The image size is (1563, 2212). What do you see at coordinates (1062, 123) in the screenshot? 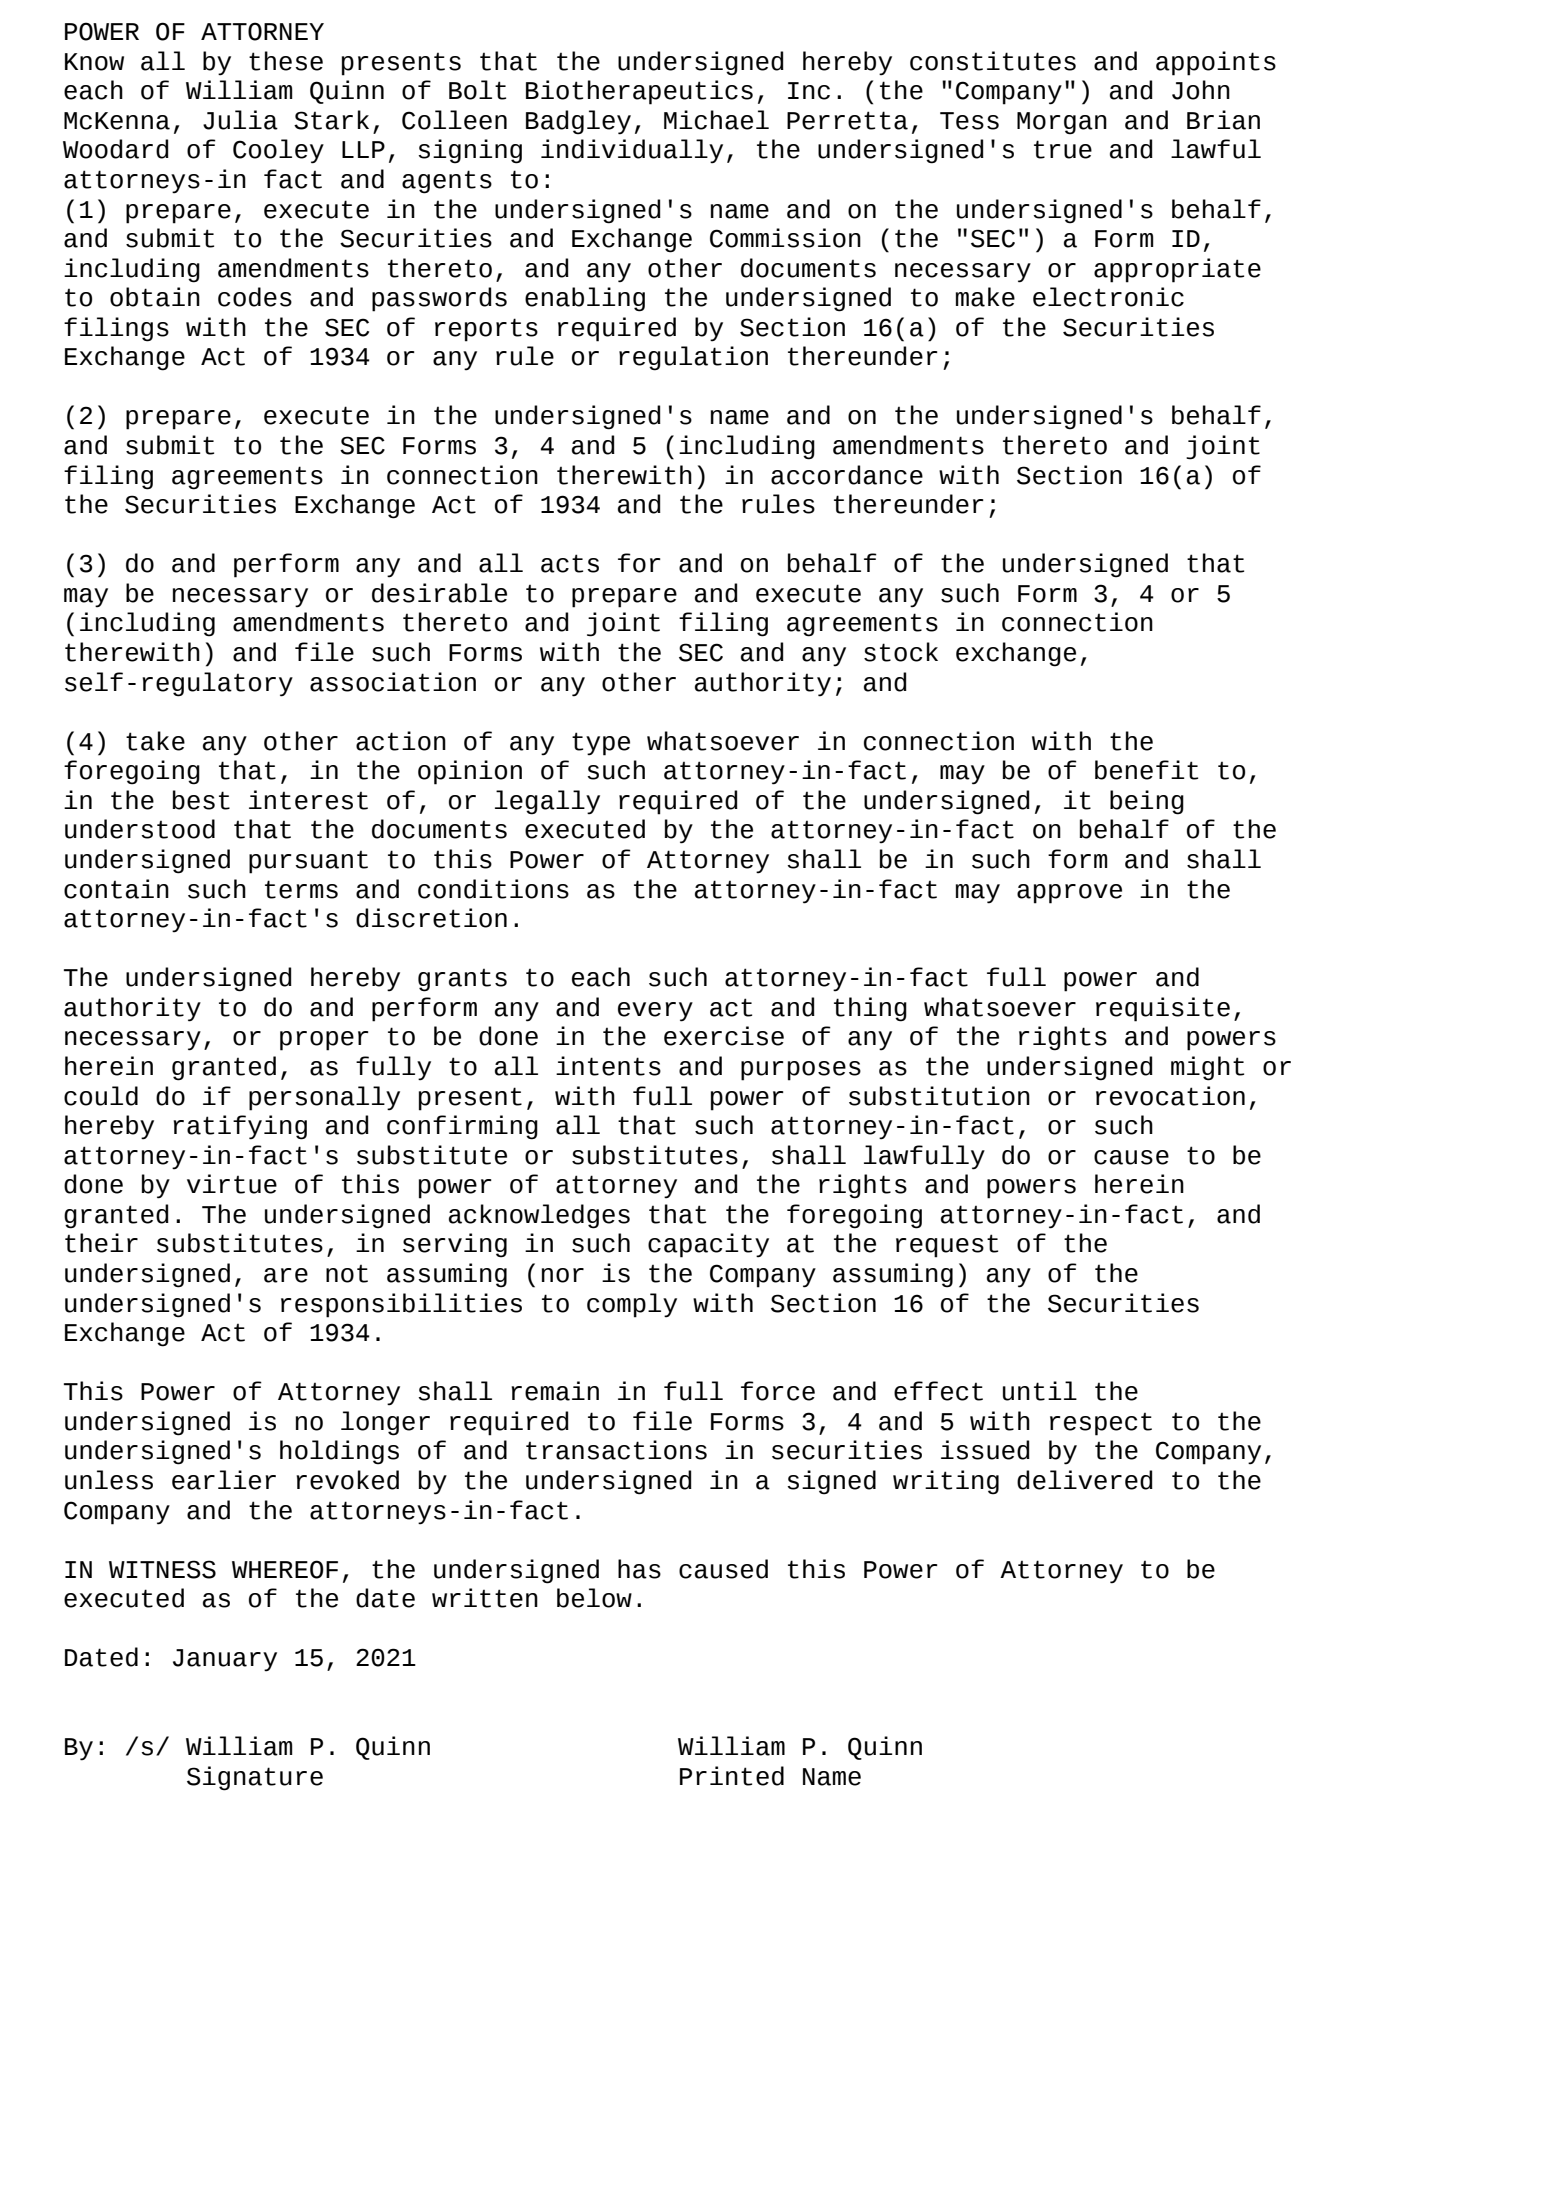
I see `Morgan` at bounding box center [1062, 123].
